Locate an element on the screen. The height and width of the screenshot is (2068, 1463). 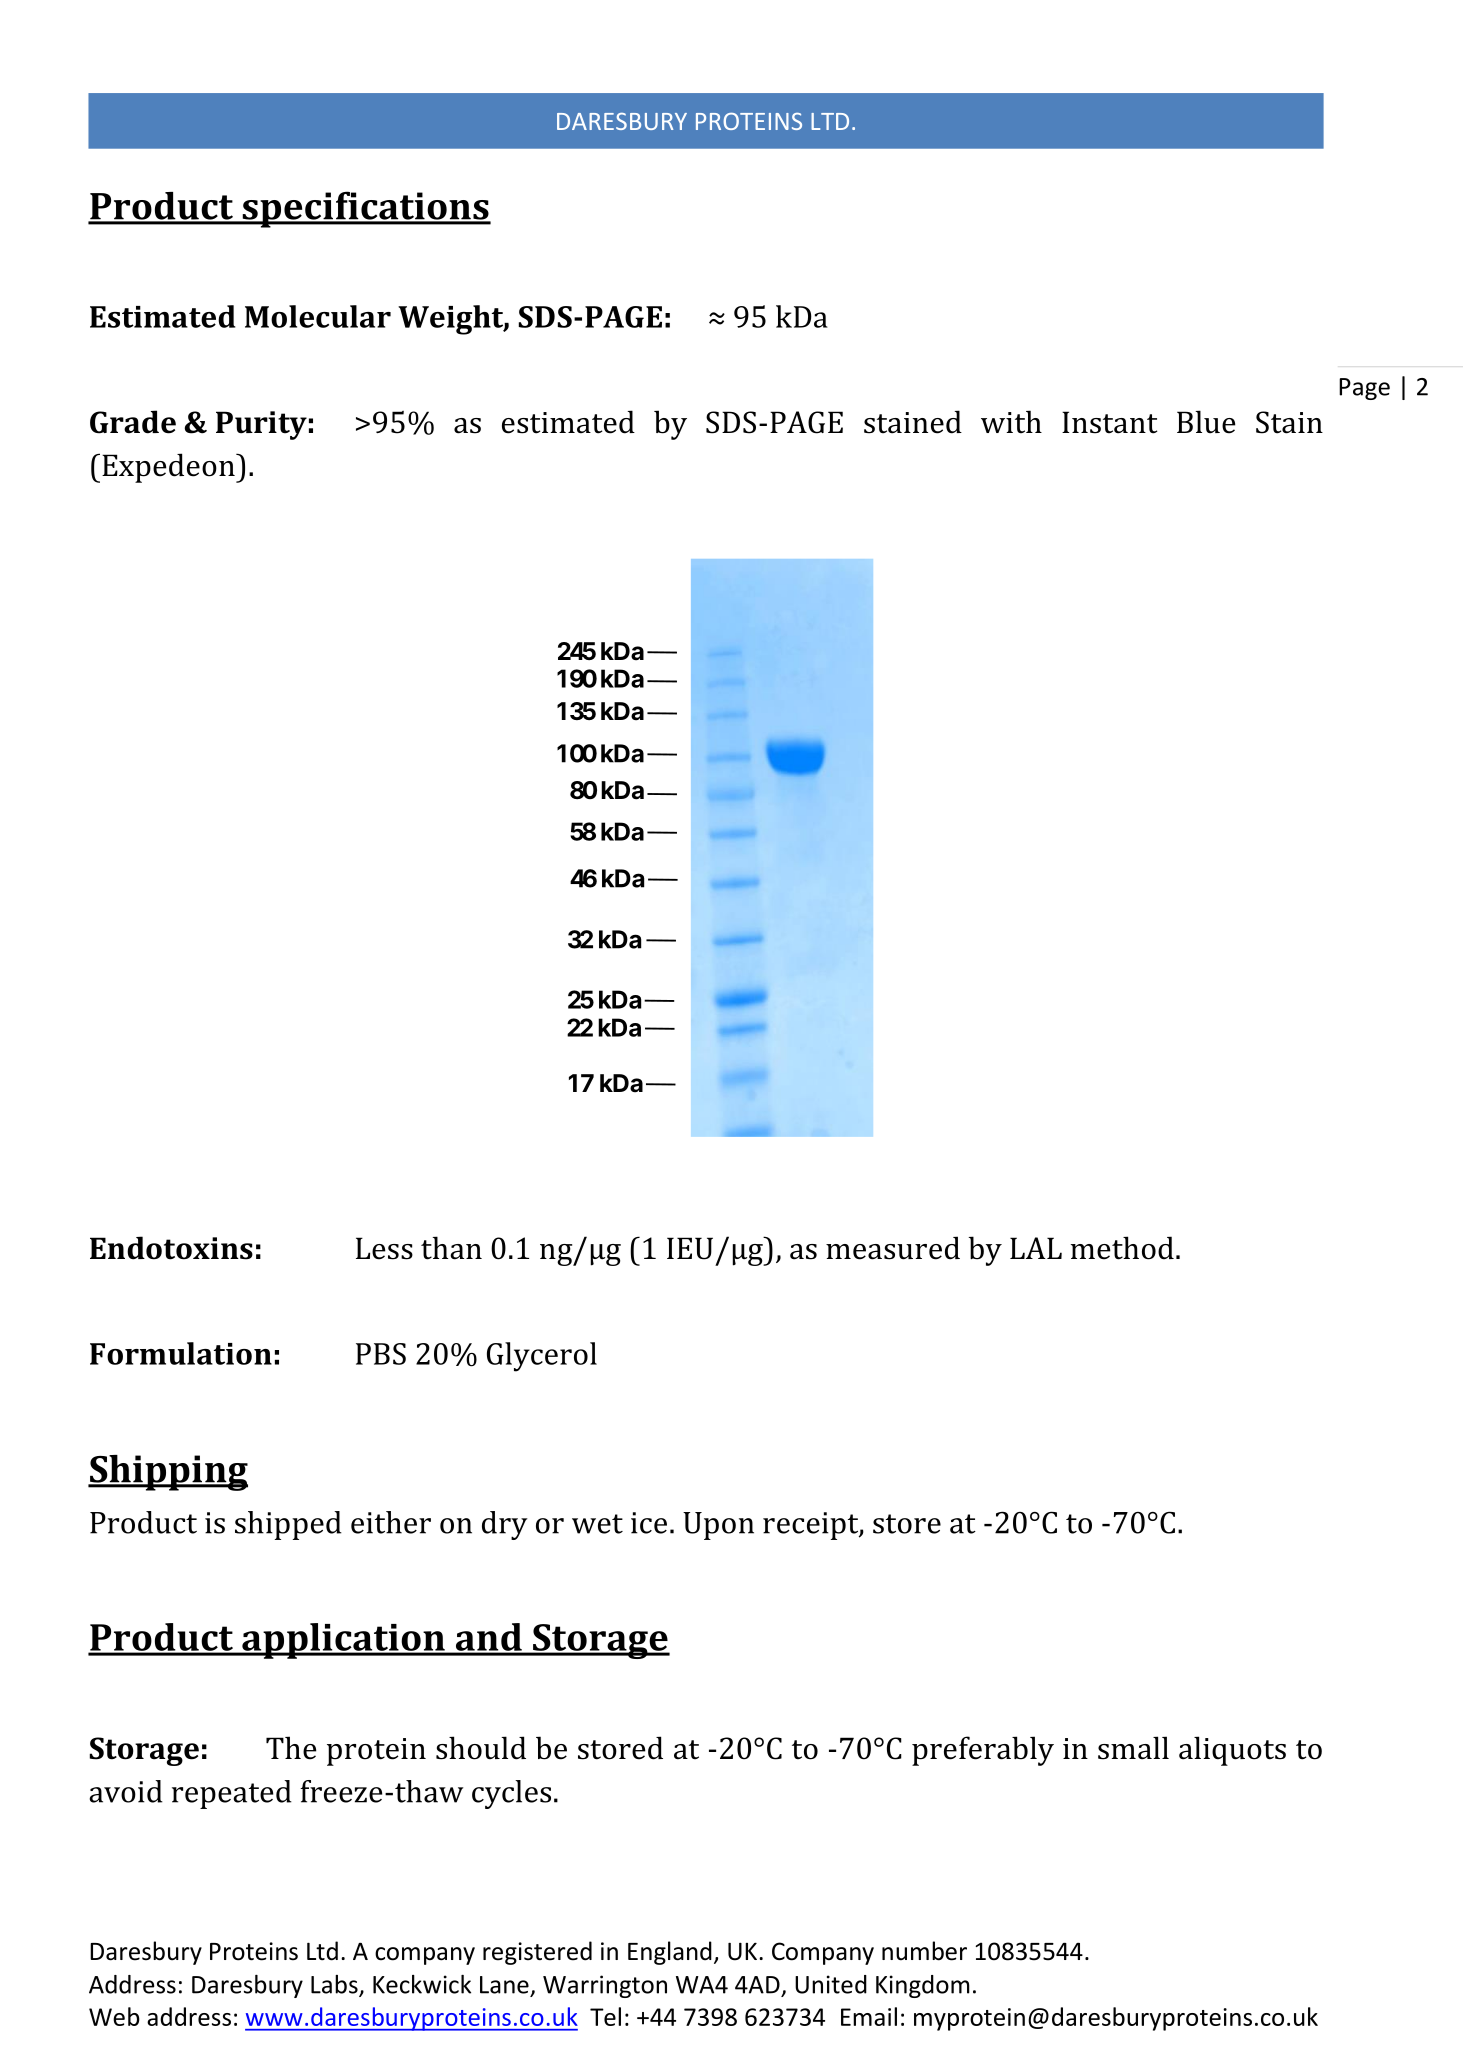
Instant is located at coordinates (1109, 422).
